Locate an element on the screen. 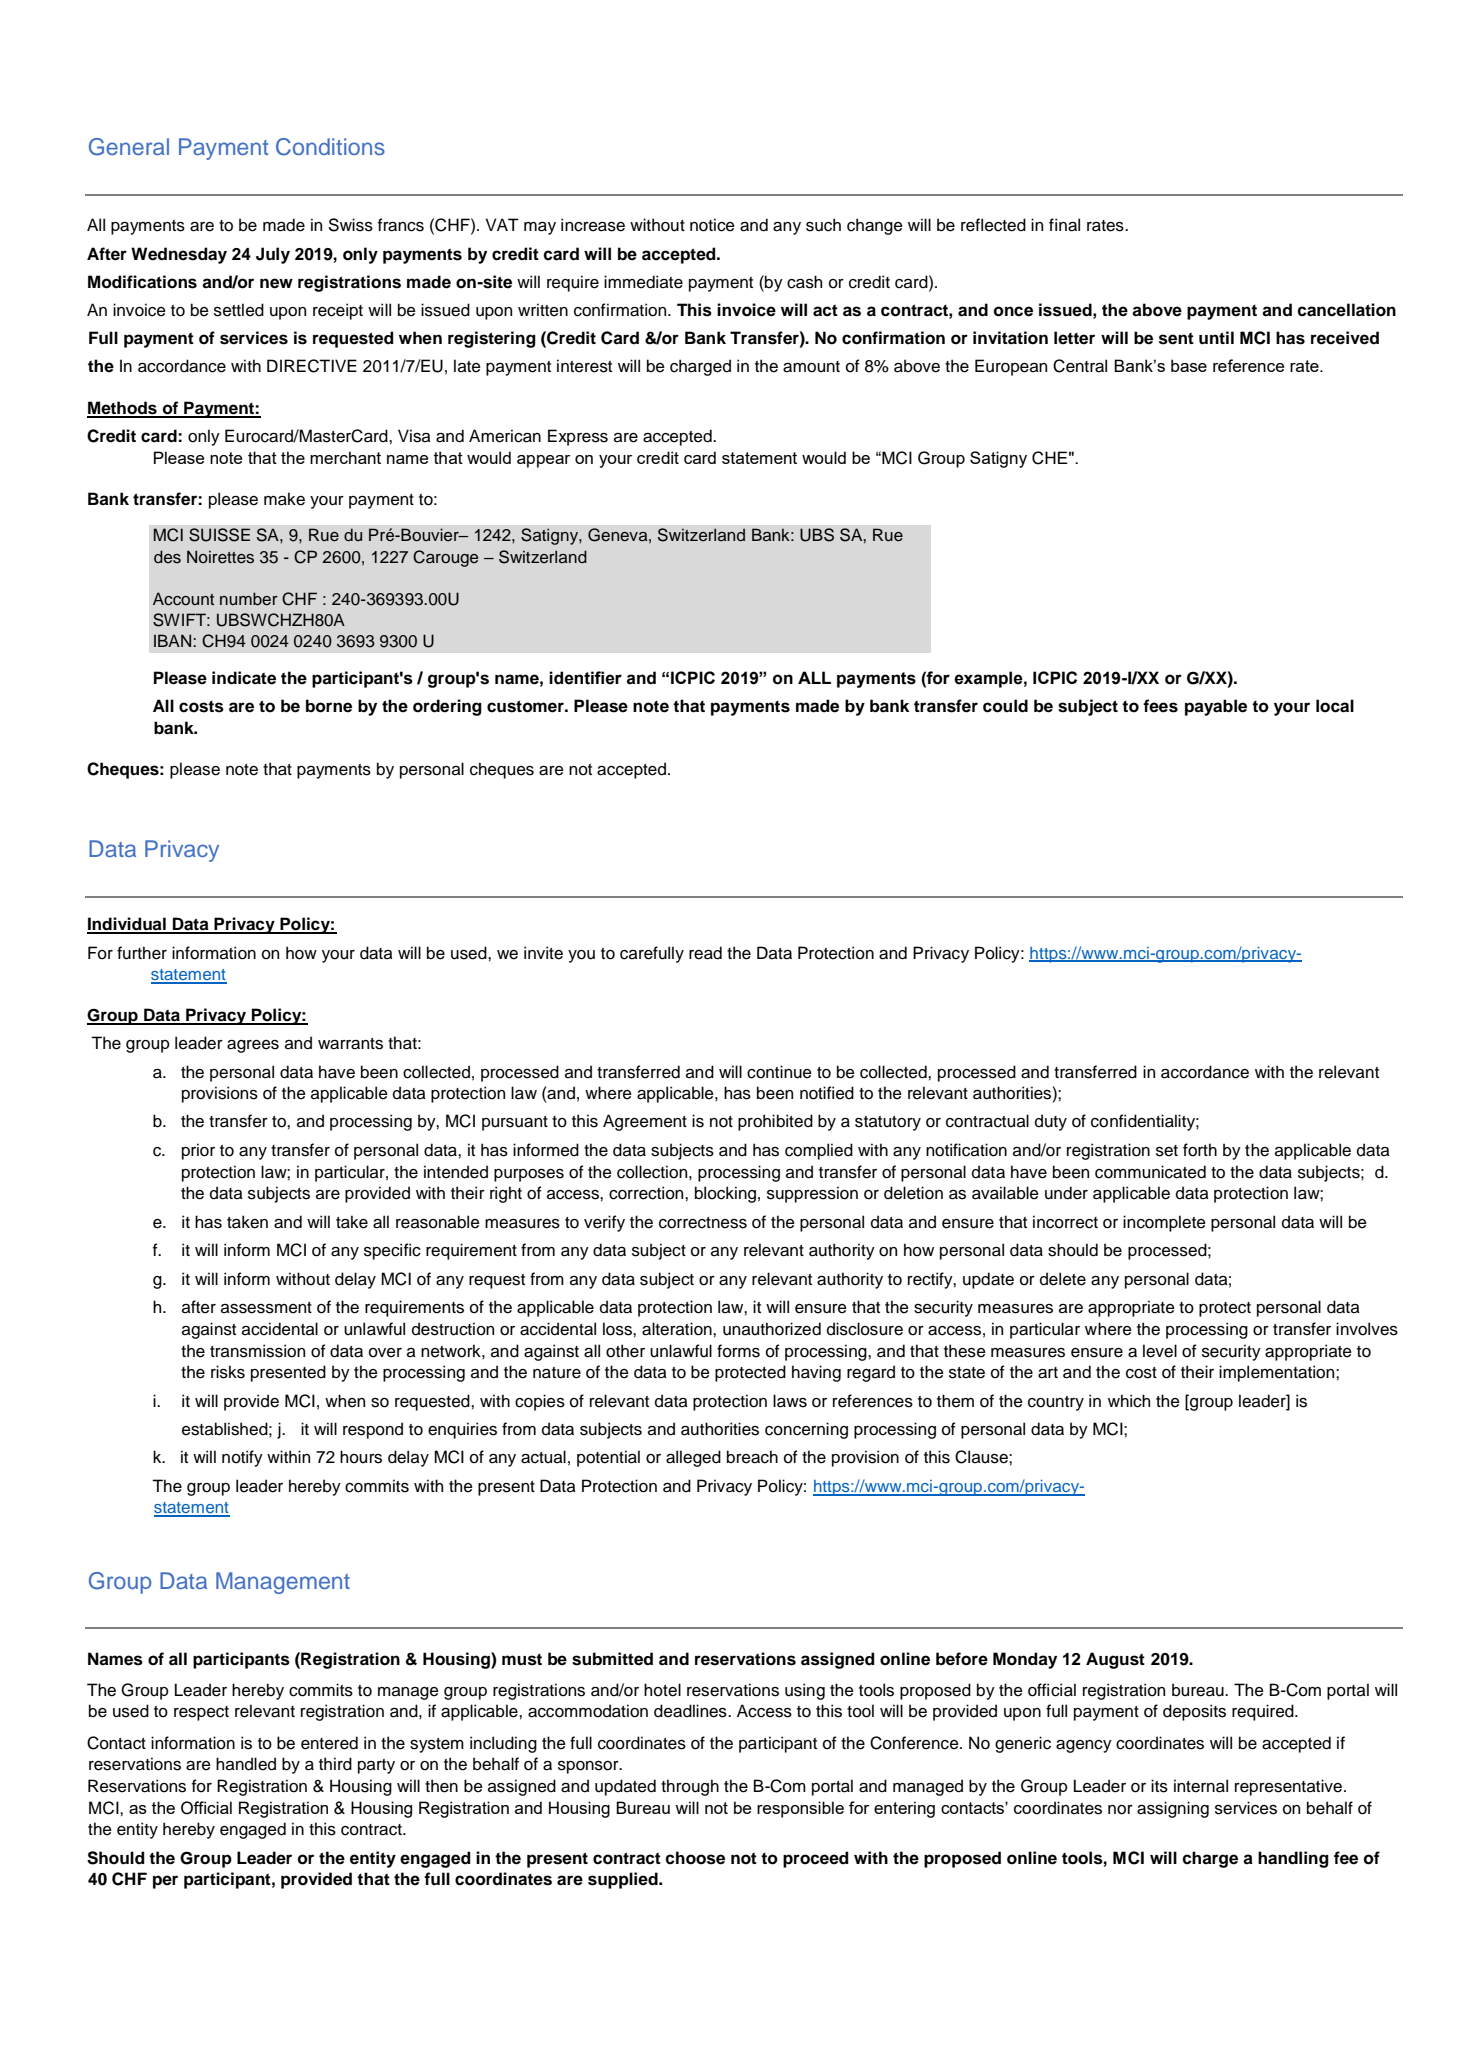 Image resolution: width=1460 pixels, height=2065 pixels. breach is located at coordinates (752, 1457).
